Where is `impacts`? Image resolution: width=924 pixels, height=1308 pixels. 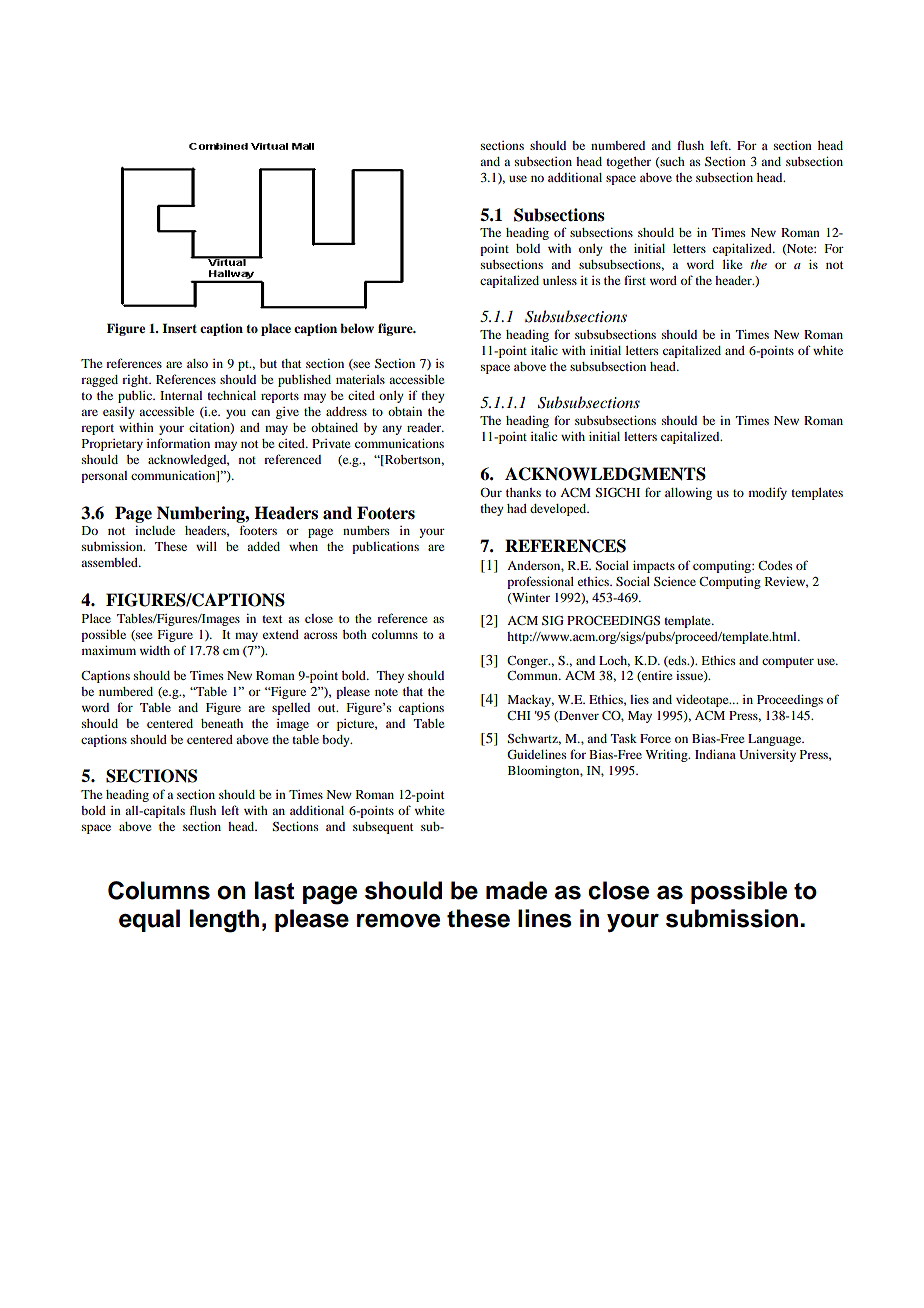
impacts is located at coordinates (654, 567).
